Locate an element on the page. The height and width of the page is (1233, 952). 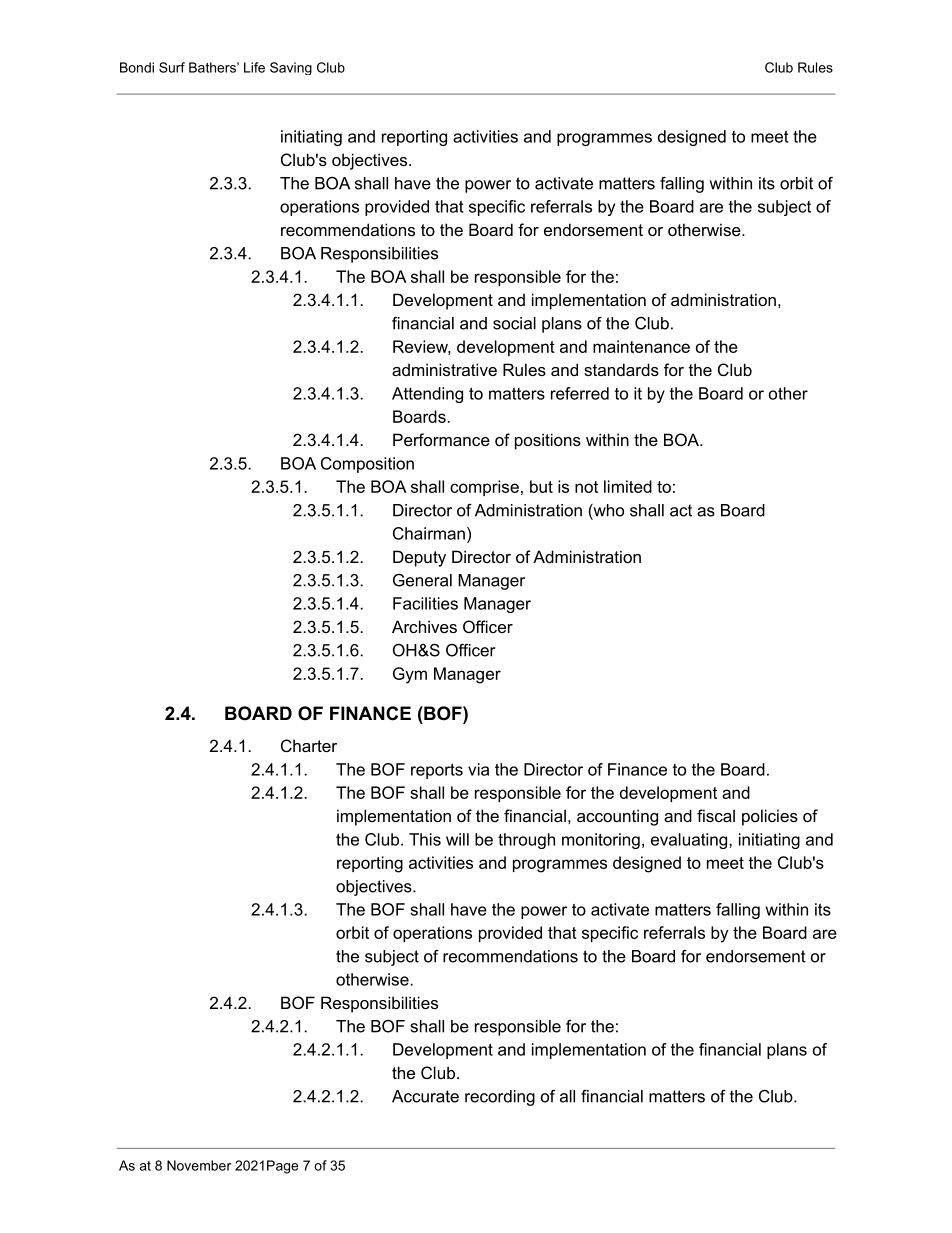
Saving is located at coordinates (291, 68).
